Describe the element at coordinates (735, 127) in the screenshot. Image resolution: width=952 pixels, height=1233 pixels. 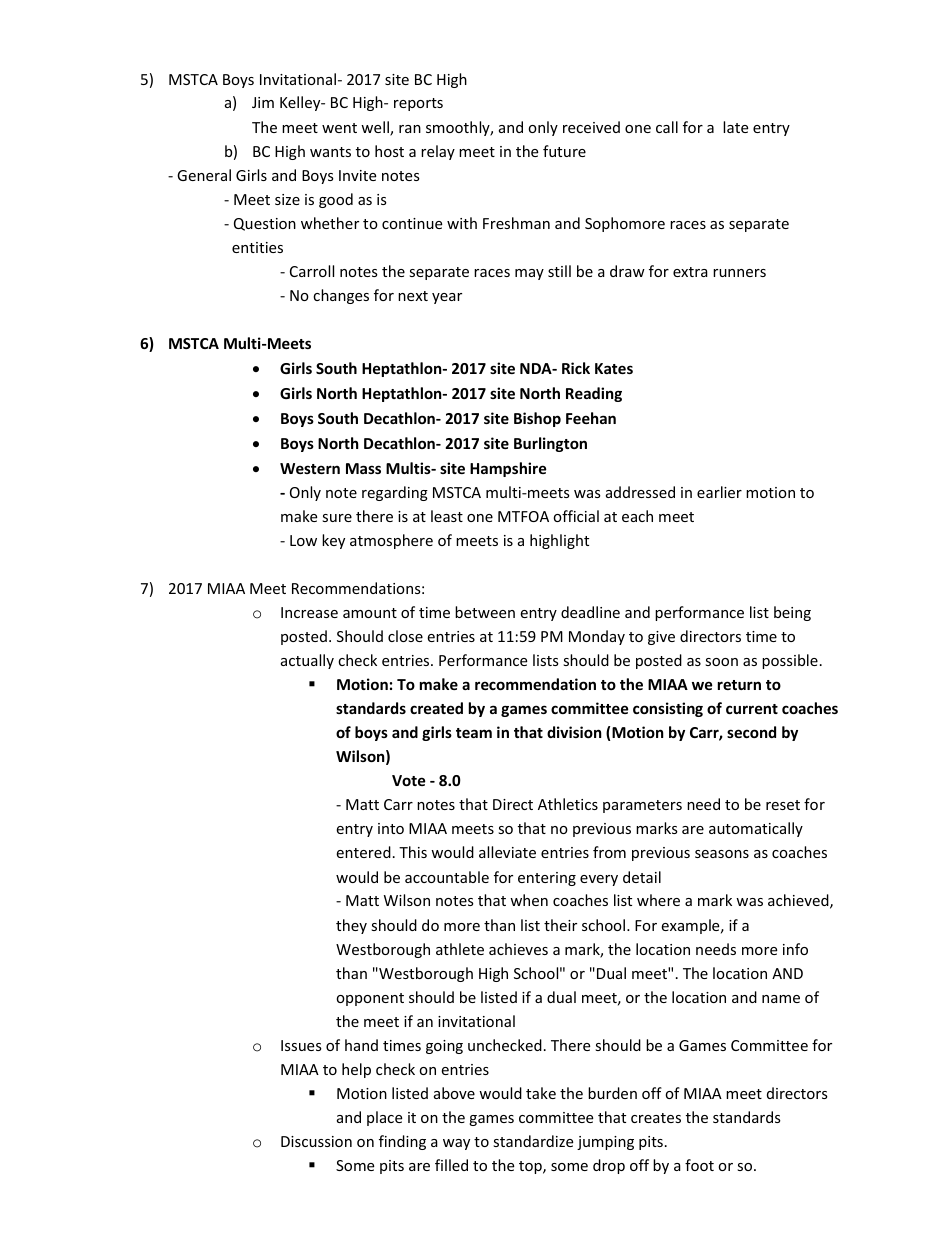
I see `late` at that location.
